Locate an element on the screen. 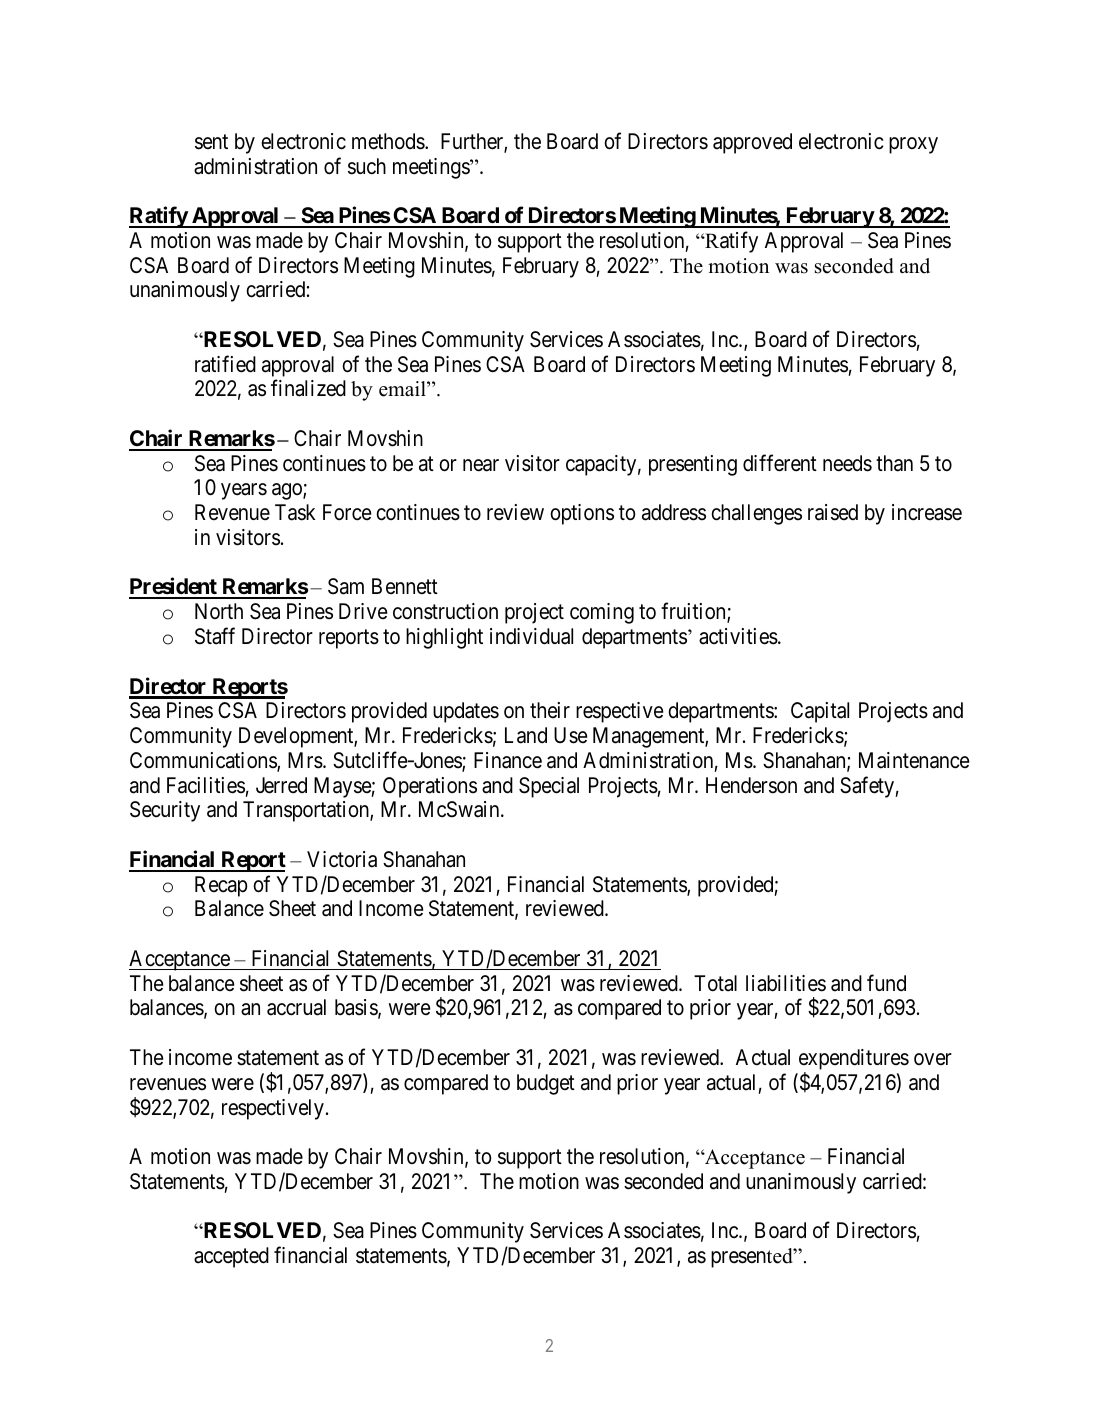 This screenshot has width=1098, height=1421. budget is located at coordinates (546, 1084).
